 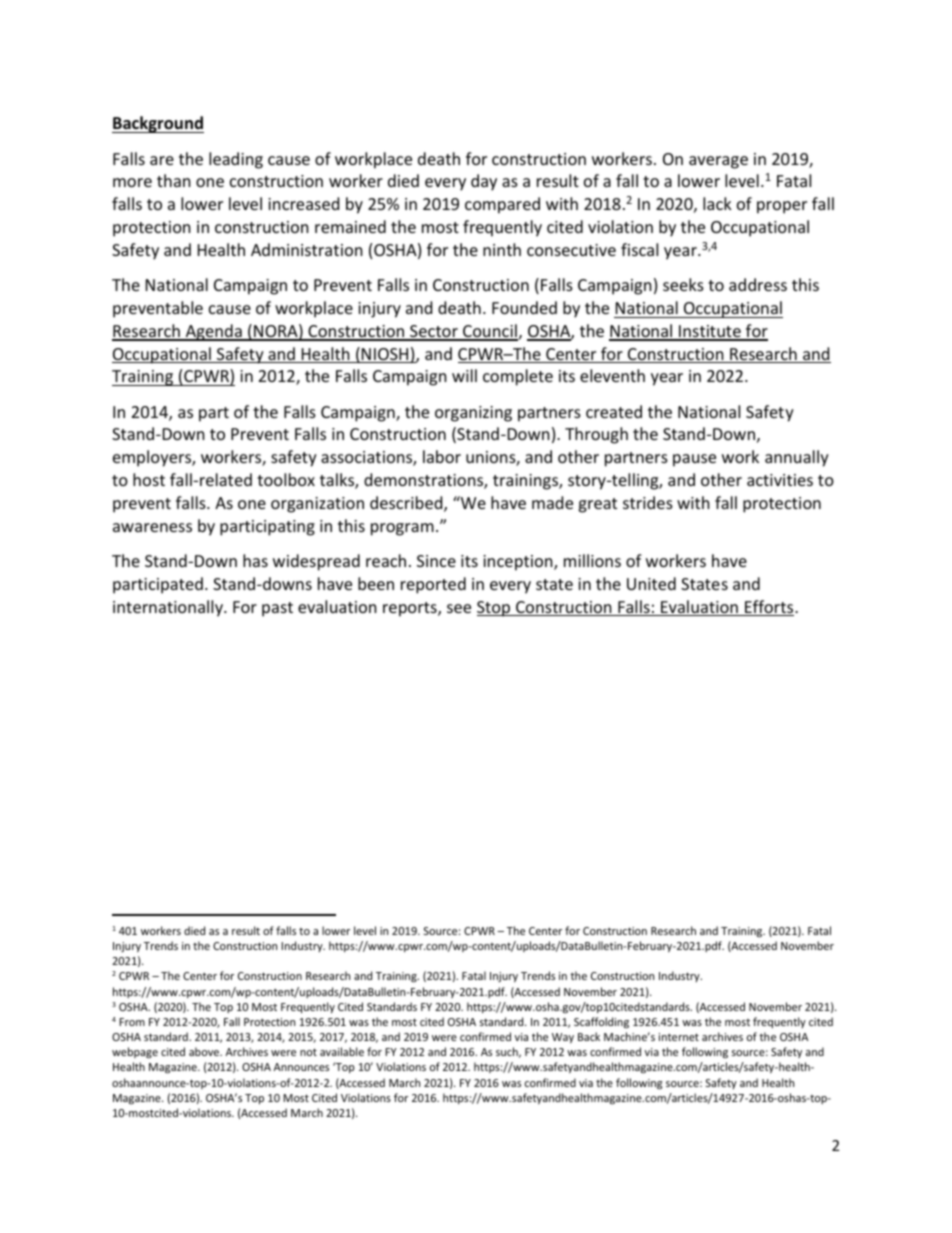 What do you see at coordinates (174, 180) in the screenshot?
I see `than` at bounding box center [174, 180].
